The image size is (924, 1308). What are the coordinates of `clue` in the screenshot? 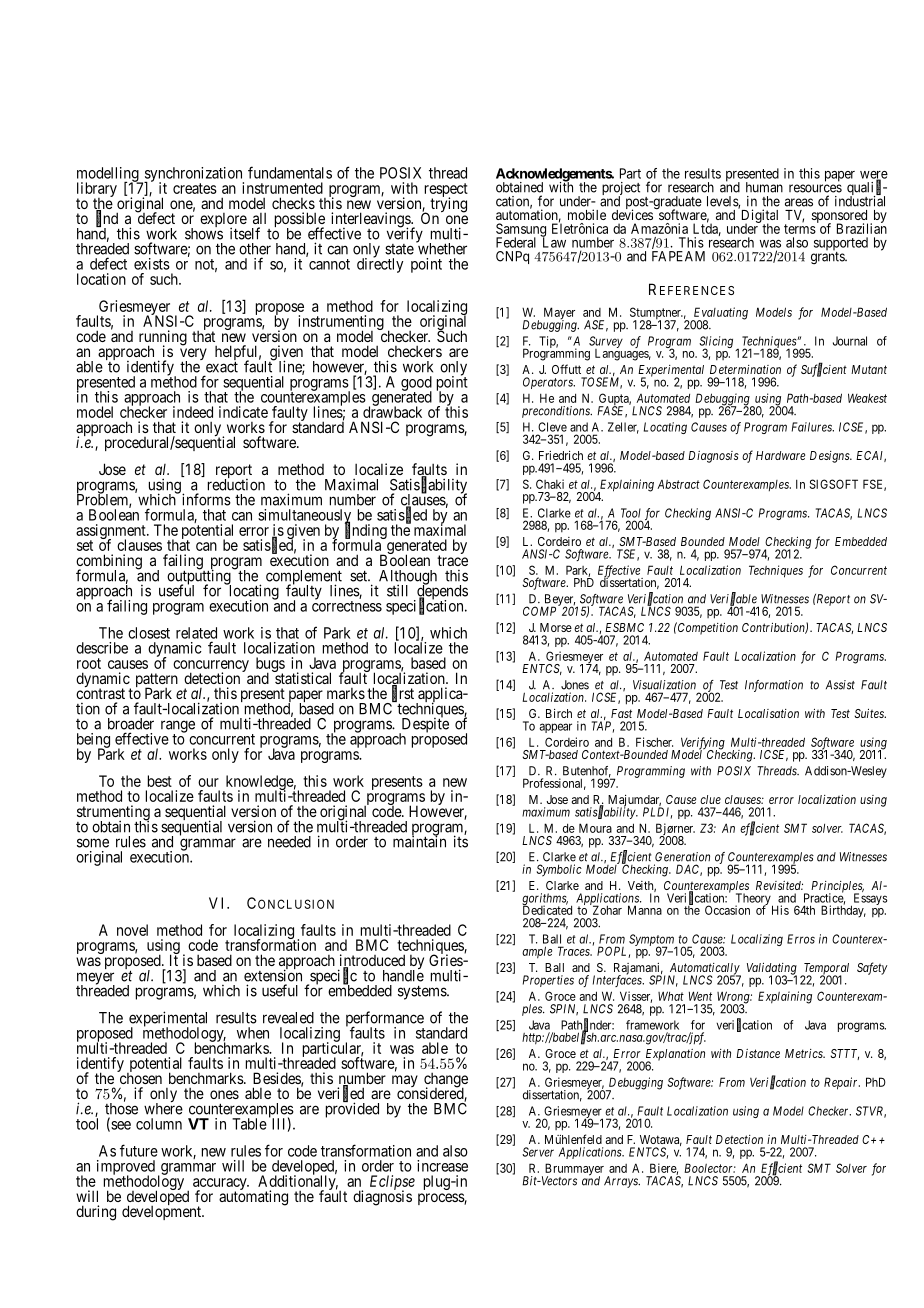 It's located at (710, 799).
